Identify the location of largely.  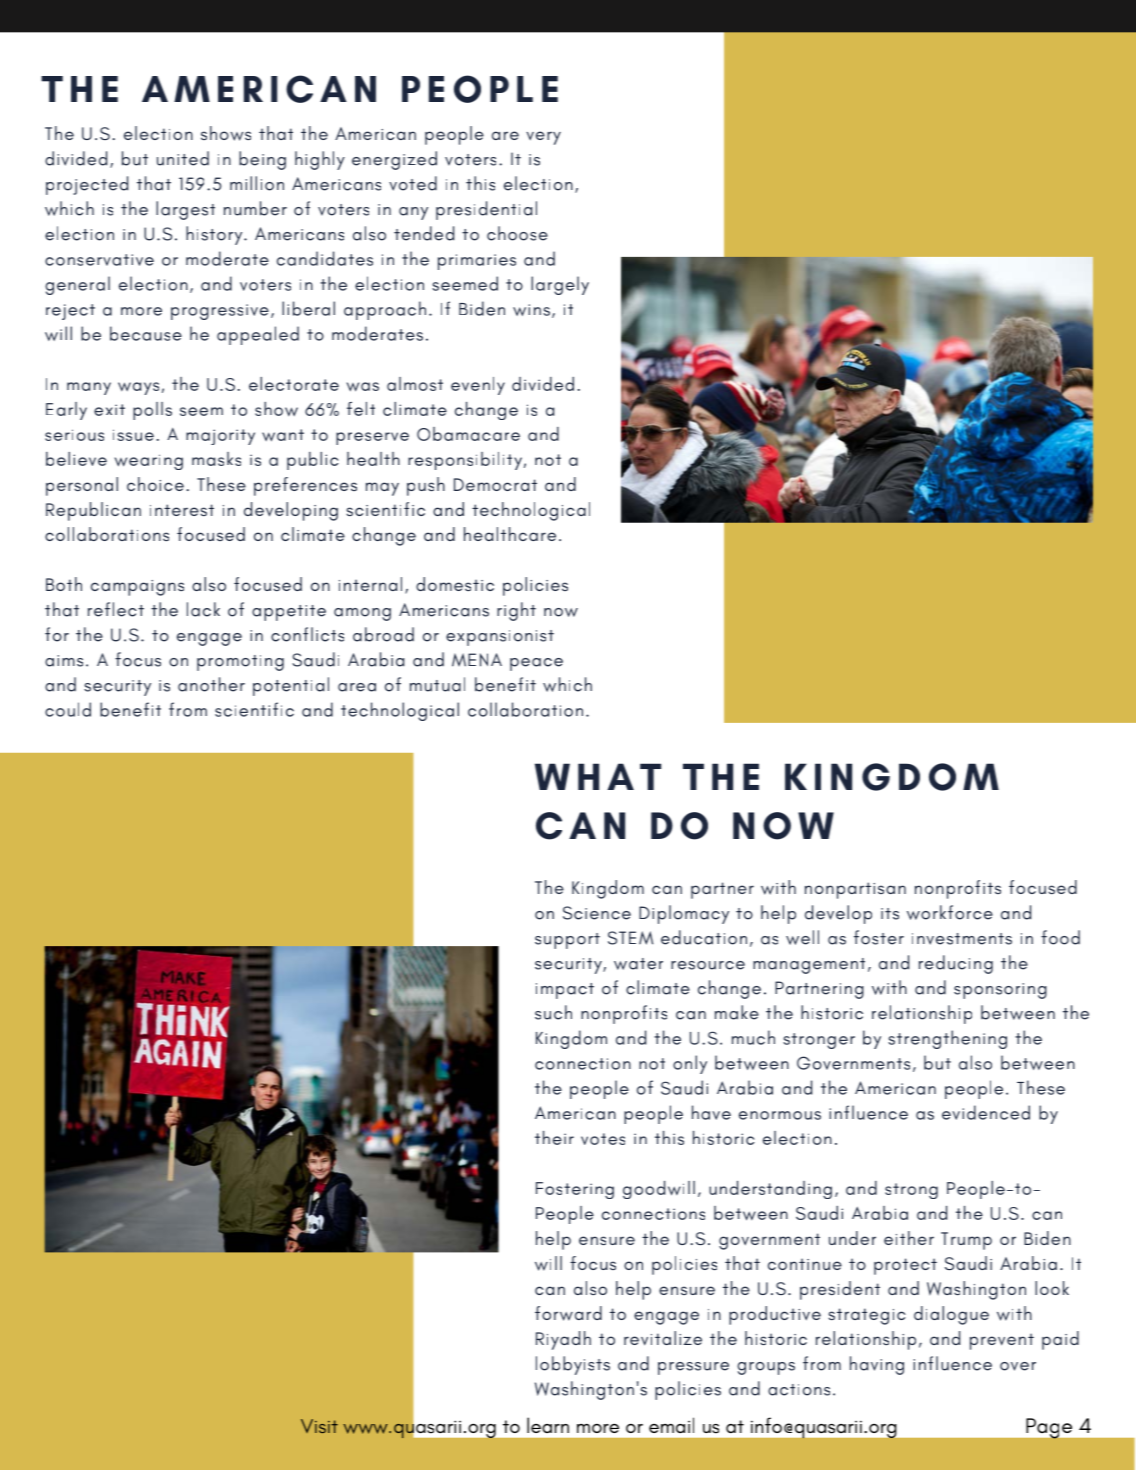
(560, 285).
